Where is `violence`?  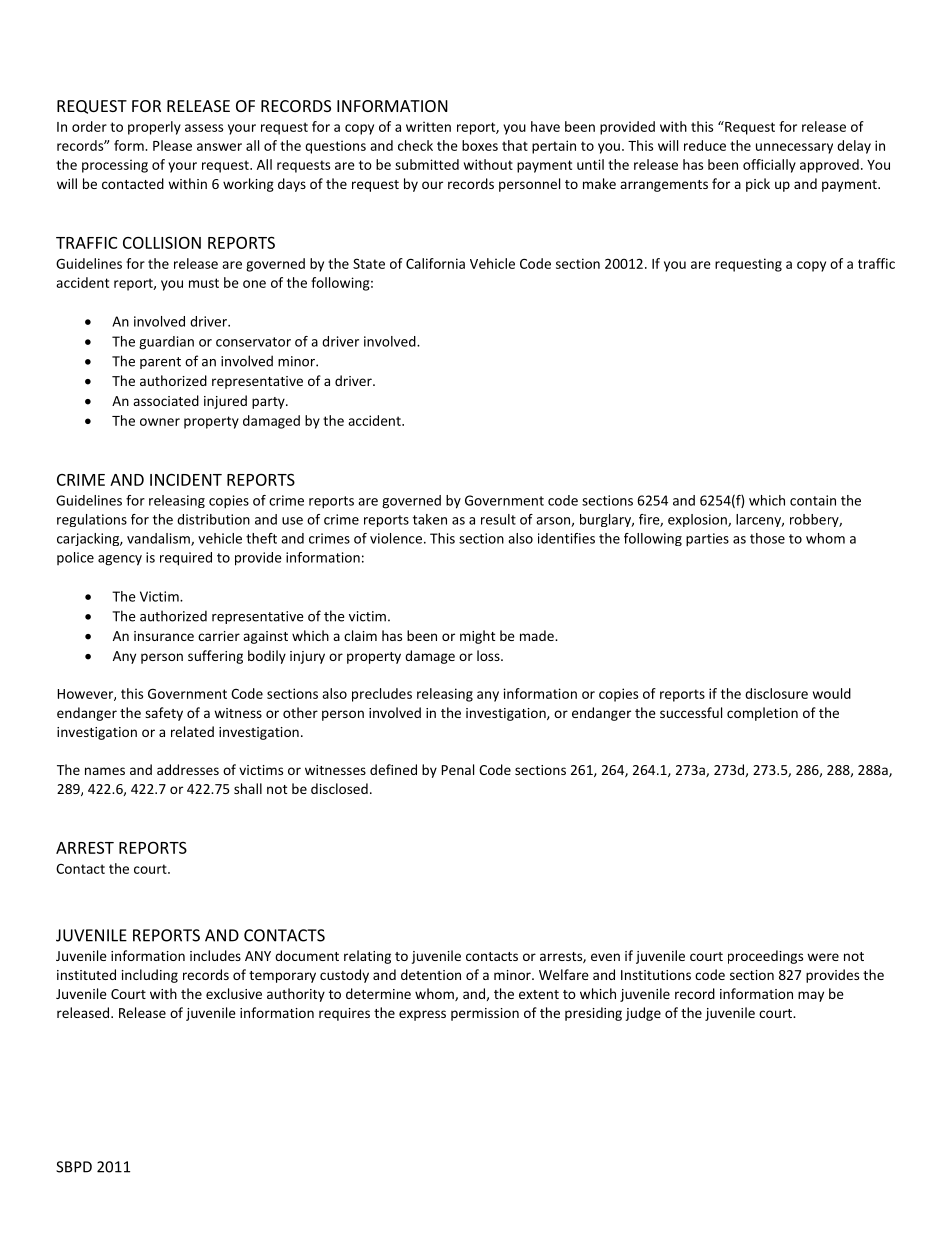 violence is located at coordinates (396, 538).
